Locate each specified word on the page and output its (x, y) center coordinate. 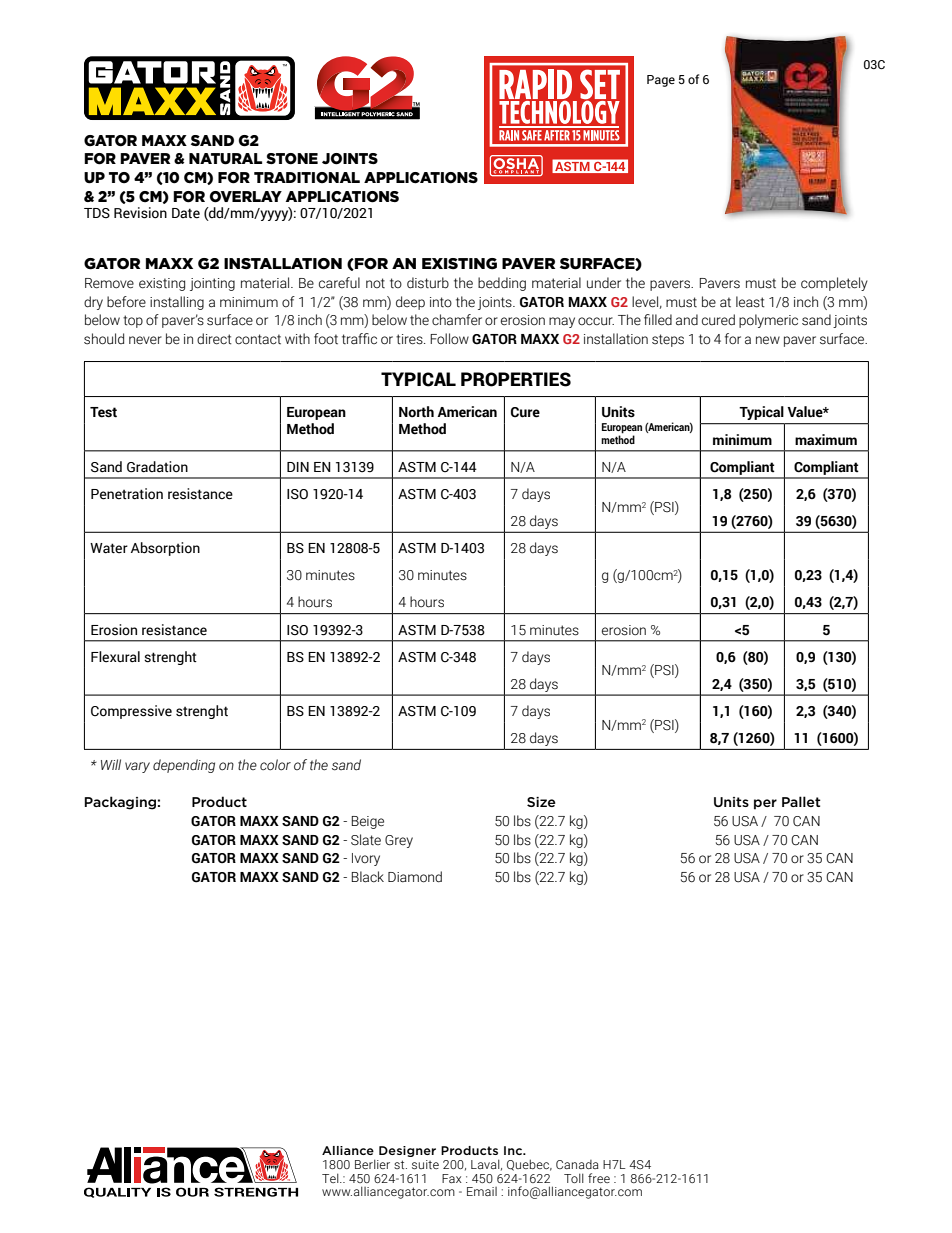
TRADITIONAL (307, 178)
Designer (407, 1151)
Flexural (115, 657)
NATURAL (225, 159)
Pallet (801, 801)
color (275, 765)
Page (661, 81)
